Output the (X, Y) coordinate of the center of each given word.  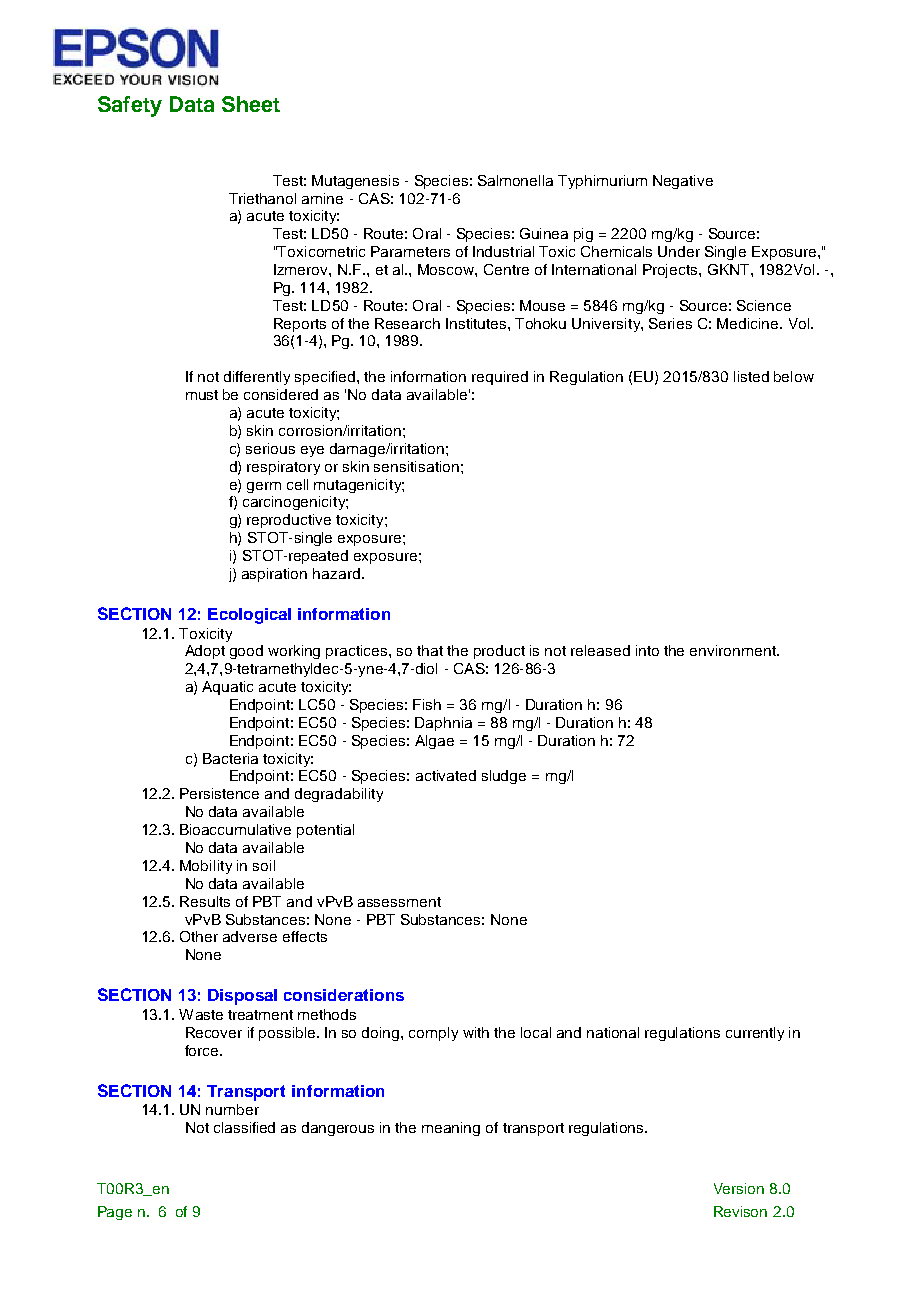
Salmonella (515, 180)
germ (264, 487)
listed (751, 376)
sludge (504, 777)
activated (446, 775)
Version (739, 1188)
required (500, 378)
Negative (683, 182)
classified (244, 1127)
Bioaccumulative (235, 829)
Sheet (251, 104)
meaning (451, 1129)
